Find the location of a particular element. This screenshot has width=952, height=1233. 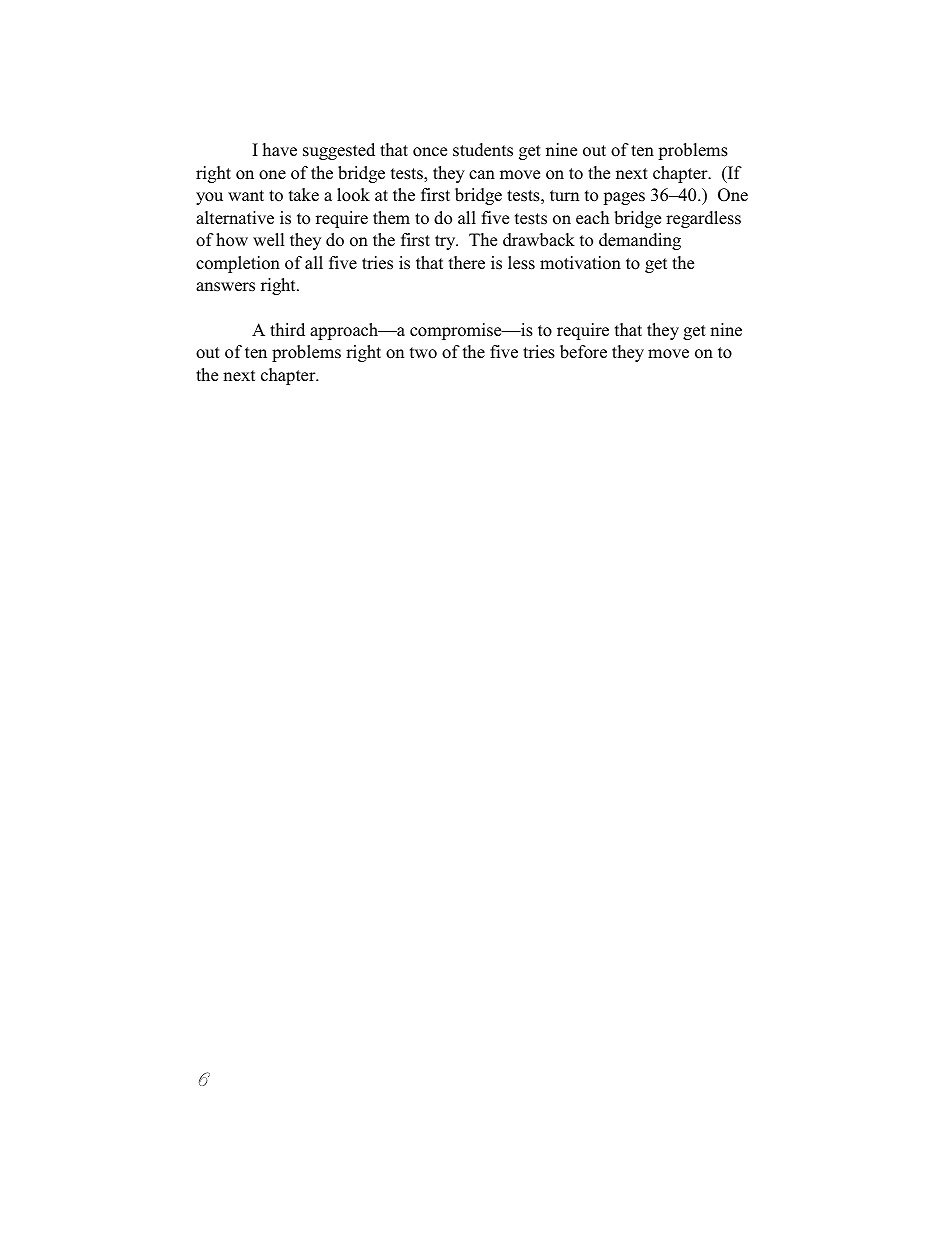

have is located at coordinates (279, 150).
